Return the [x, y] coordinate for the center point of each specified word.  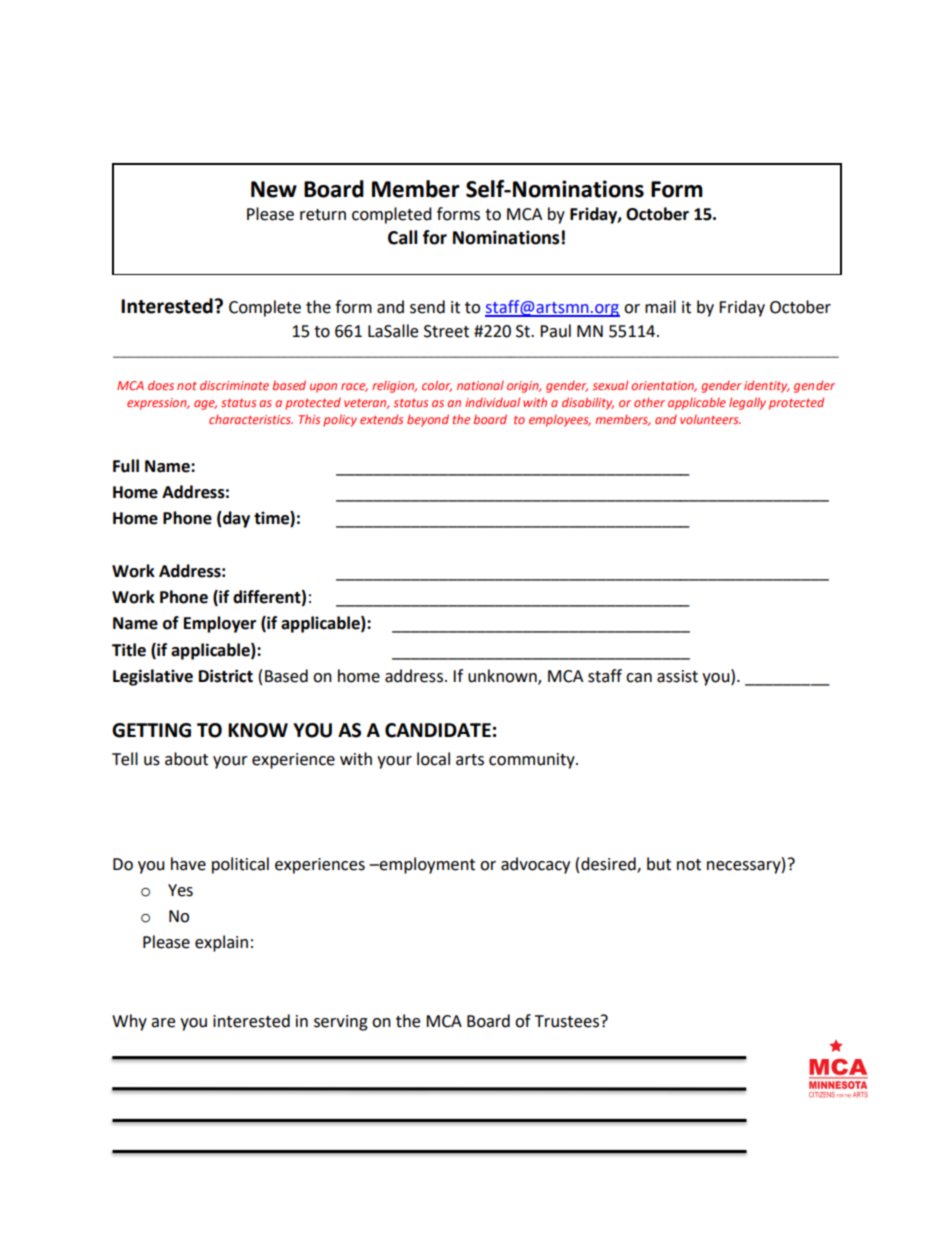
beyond [428, 420]
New [274, 189]
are [163, 1023]
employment [426, 865]
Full [126, 466]
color [437, 386]
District [226, 676]
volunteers [710, 419]
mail [660, 307]
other [649, 402]
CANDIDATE [438, 730]
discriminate [234, 385]
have [188, 864]
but [659, 864]
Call [402, 237]
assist [677, 676]
